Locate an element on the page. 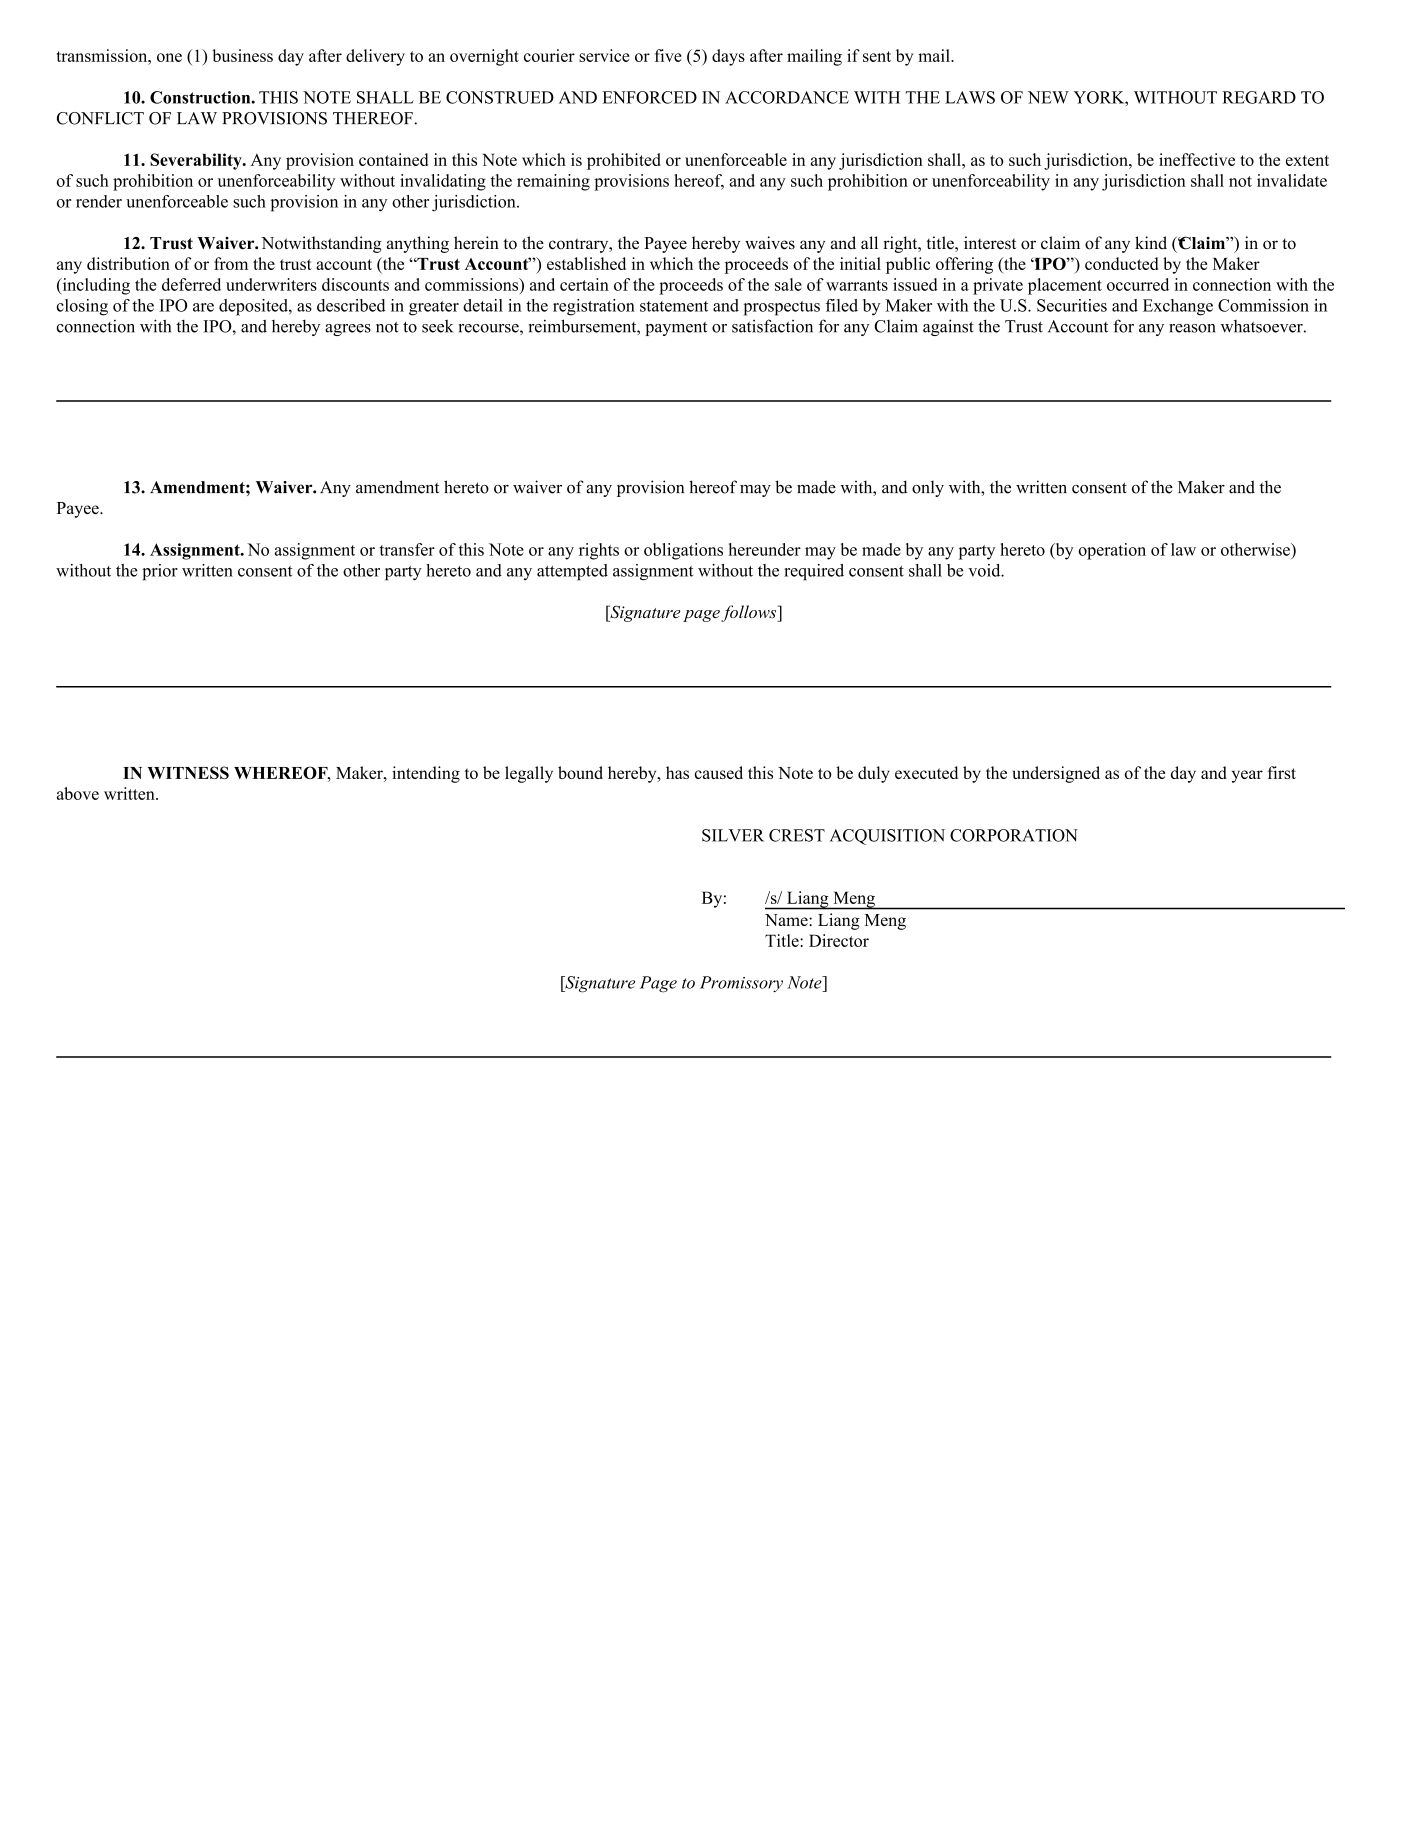 Image resolution: width=1415 pixels, height=1831 pixels. year is located at coordinates (1247, 776).
